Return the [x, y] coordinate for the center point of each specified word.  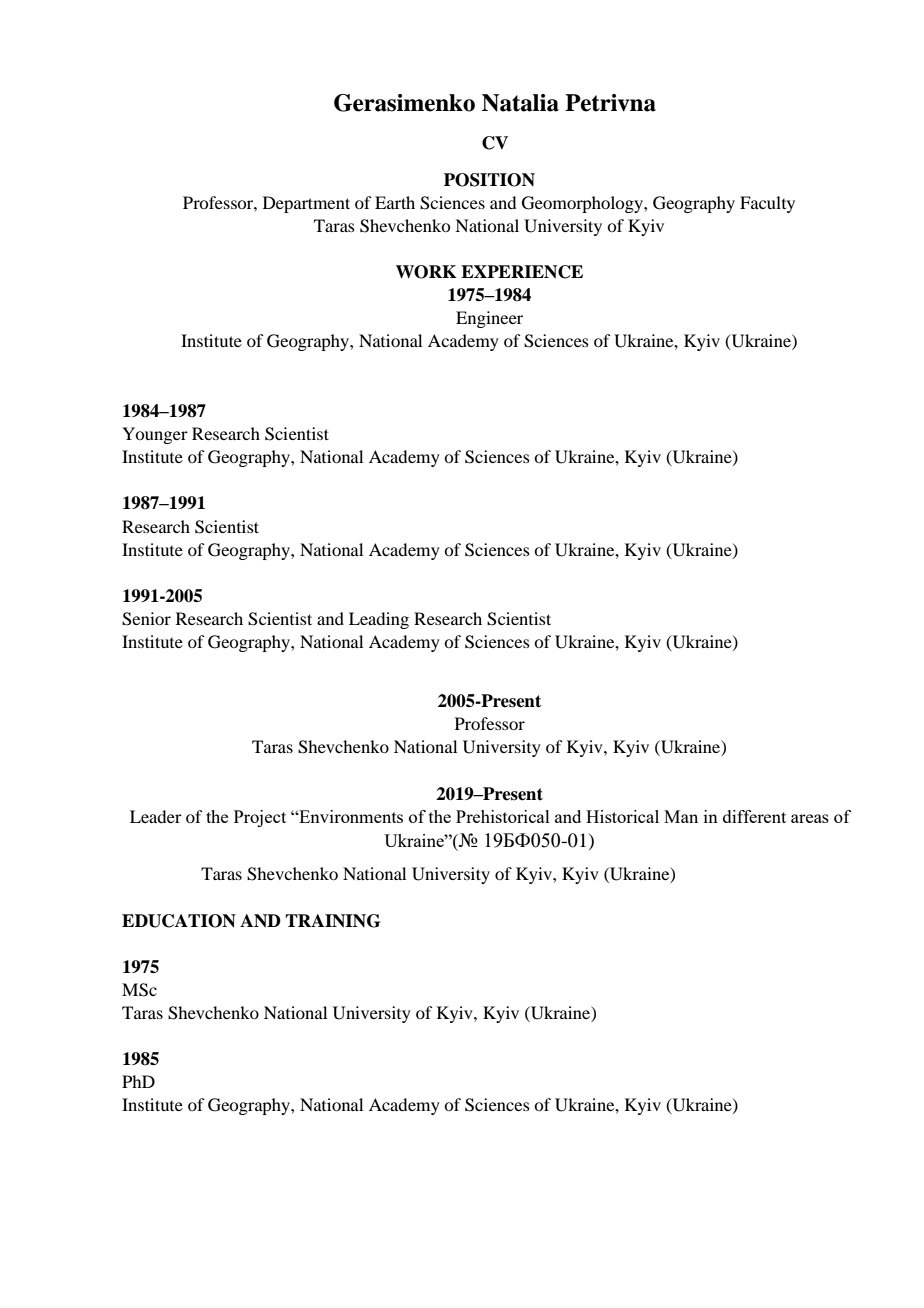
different [754, 816]
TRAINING [332, 921]
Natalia [520, 103]
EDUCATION [179, 921]
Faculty [767, 204]
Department [306, 204]
